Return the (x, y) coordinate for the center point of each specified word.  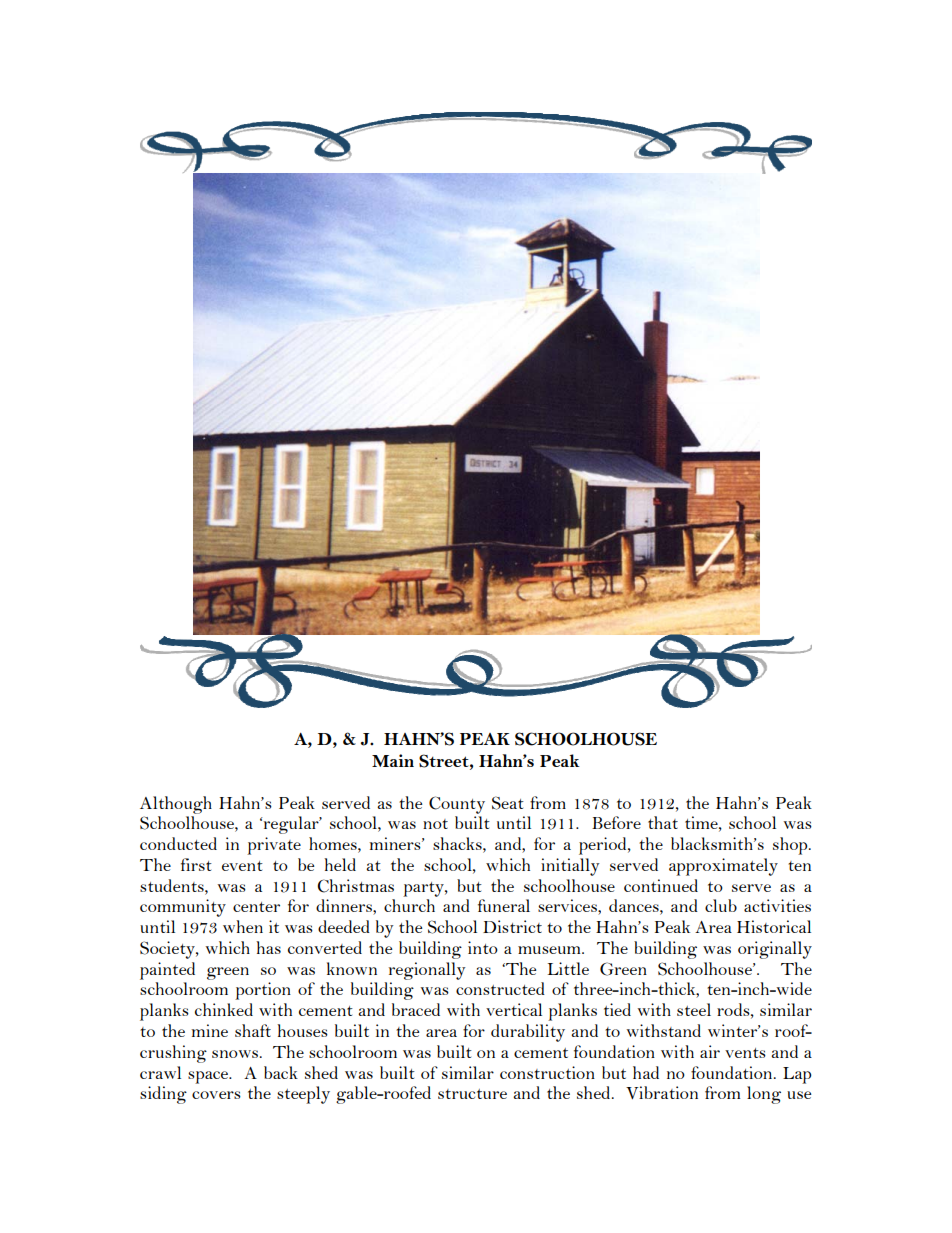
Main (393, 760)
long (764, 1095)
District (512, 926)
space (209, 1077)
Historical (774, 926)
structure (472, 1094)
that (663, 822)
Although (176, 805)
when (243, 926)
